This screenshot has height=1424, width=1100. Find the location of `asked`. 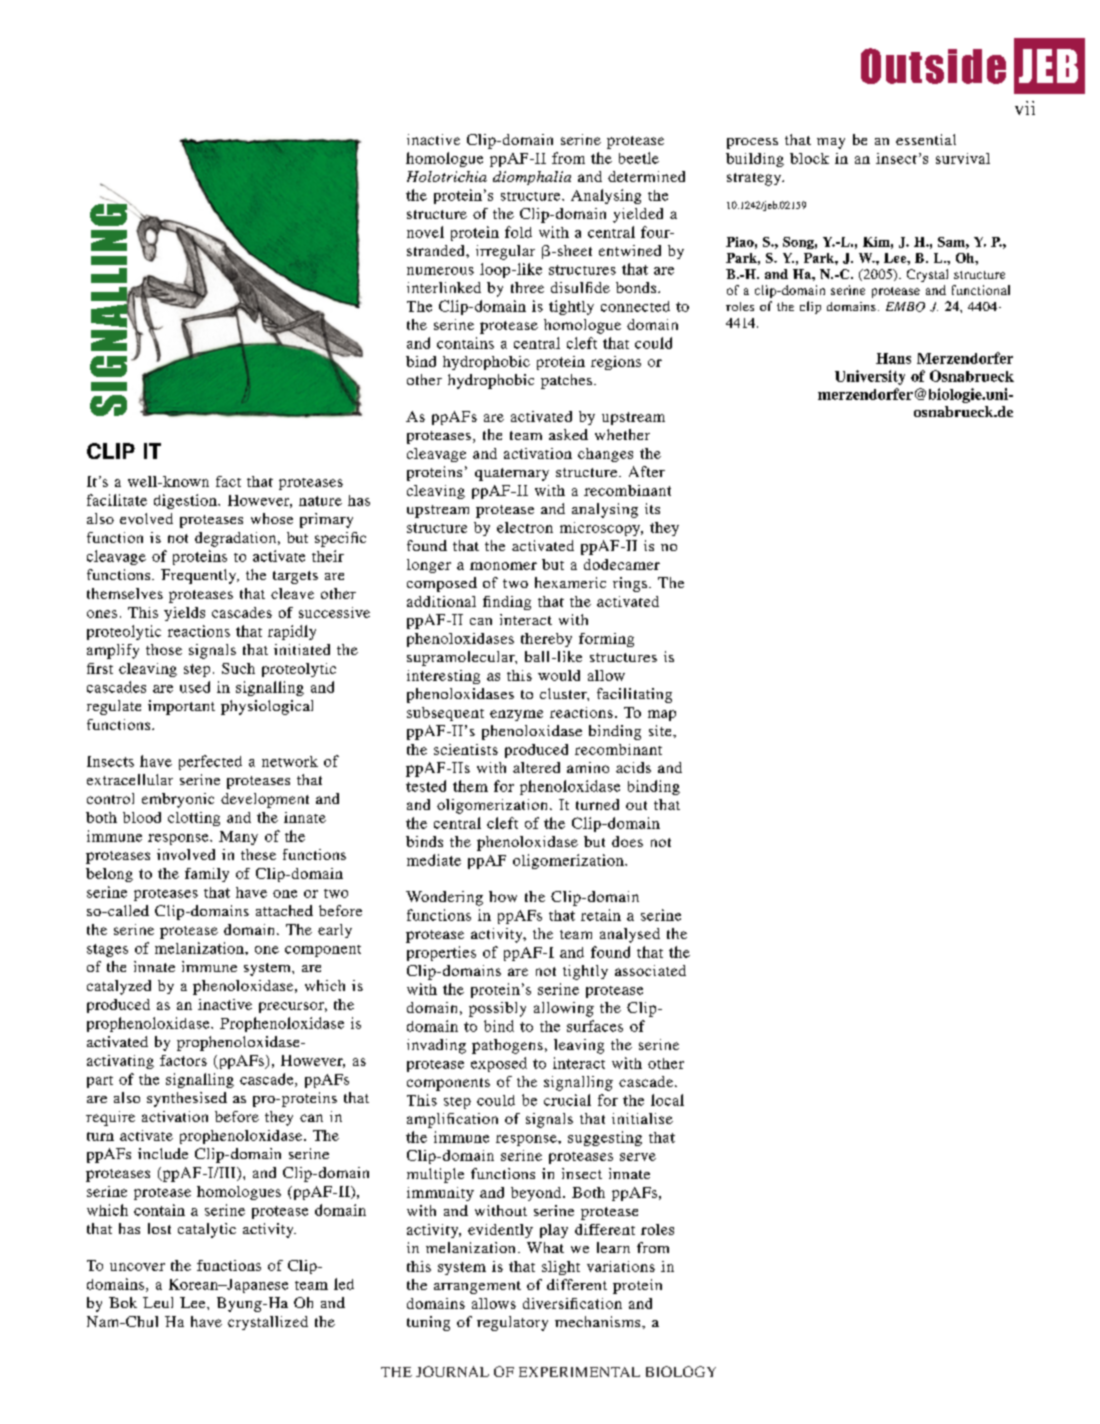

asked is located at coordinates (568, 434).
